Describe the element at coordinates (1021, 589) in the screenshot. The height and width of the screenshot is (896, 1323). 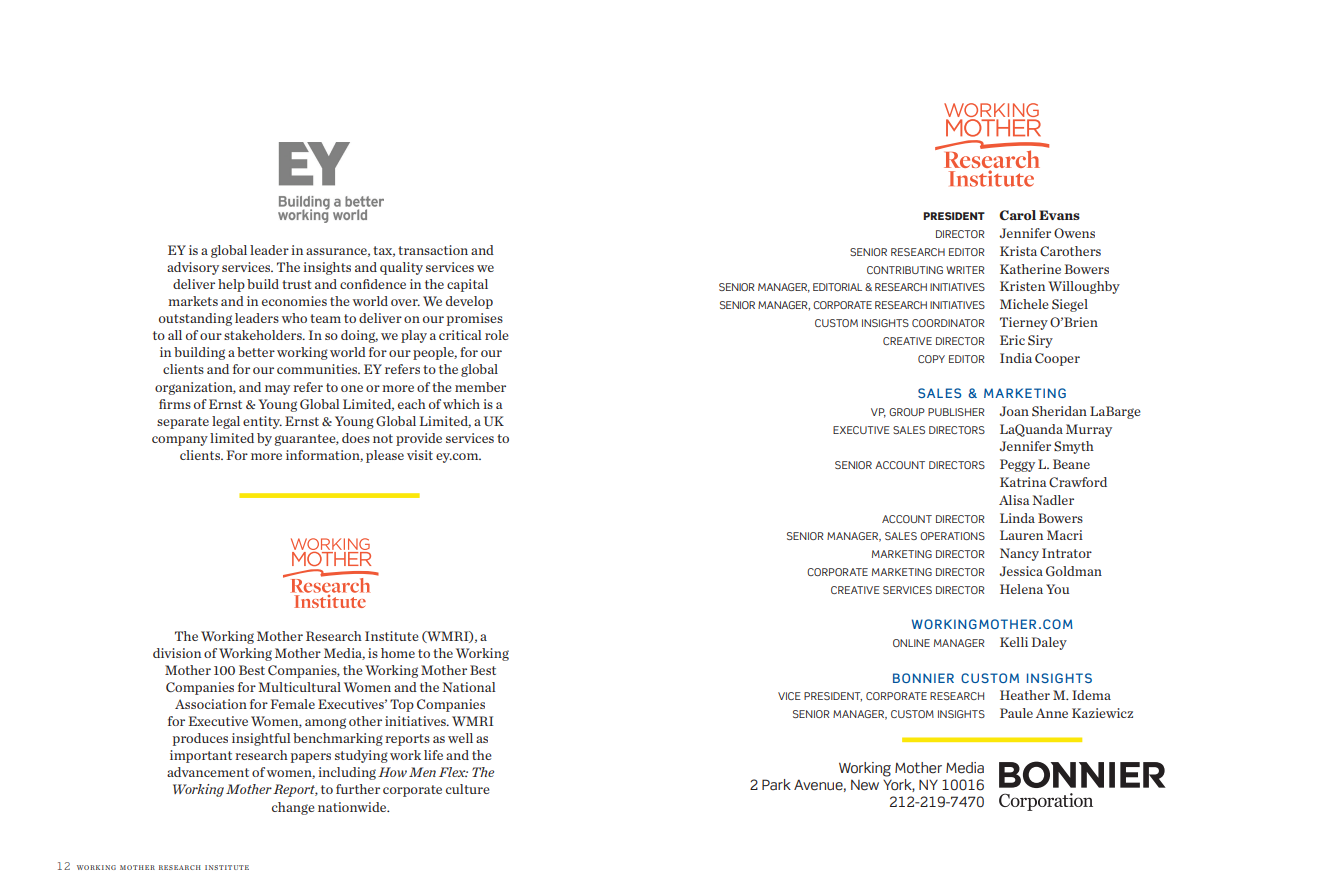
I see `Helena` at that location.
